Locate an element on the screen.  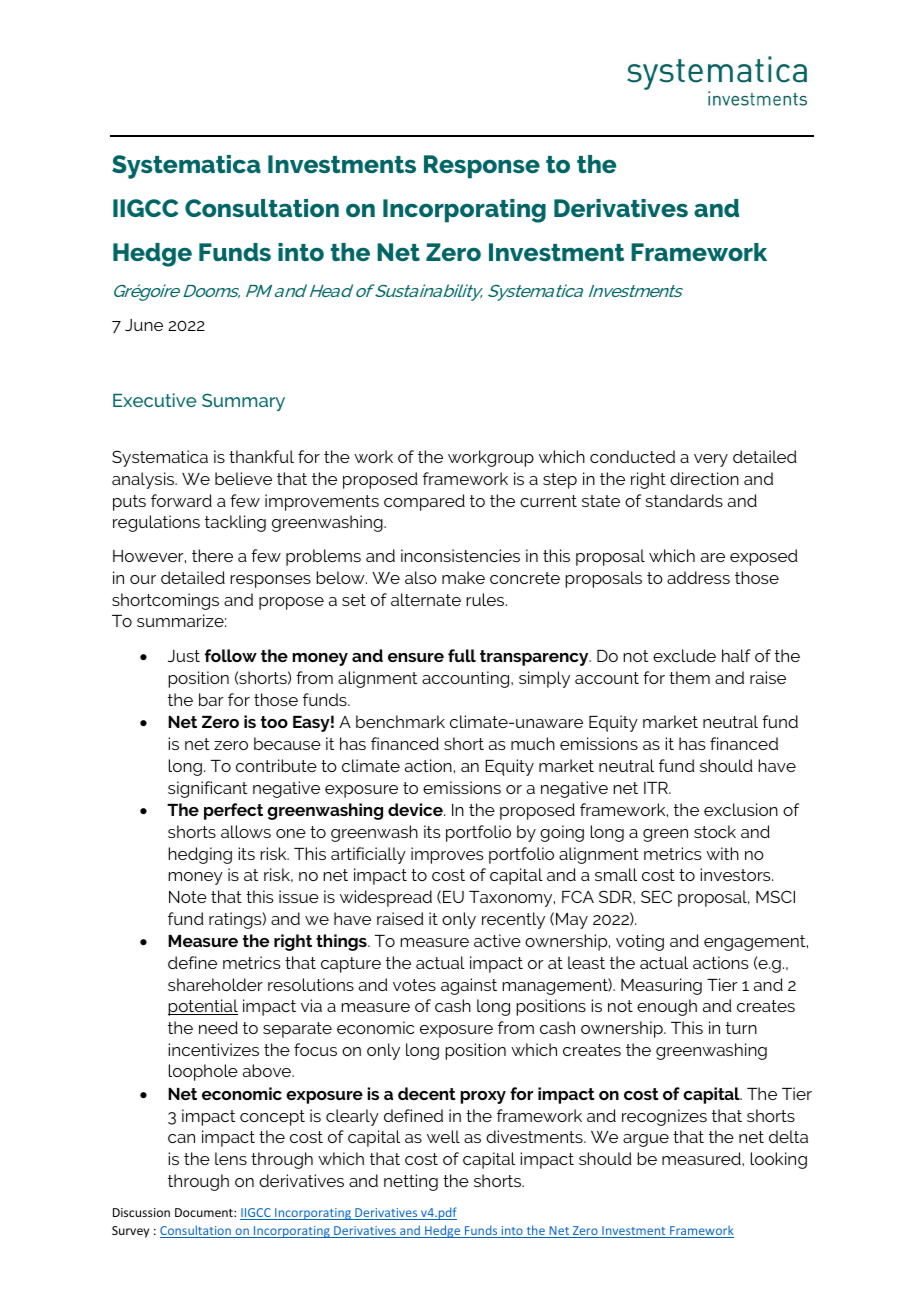
Document is located at coordinates (205, 1212).
